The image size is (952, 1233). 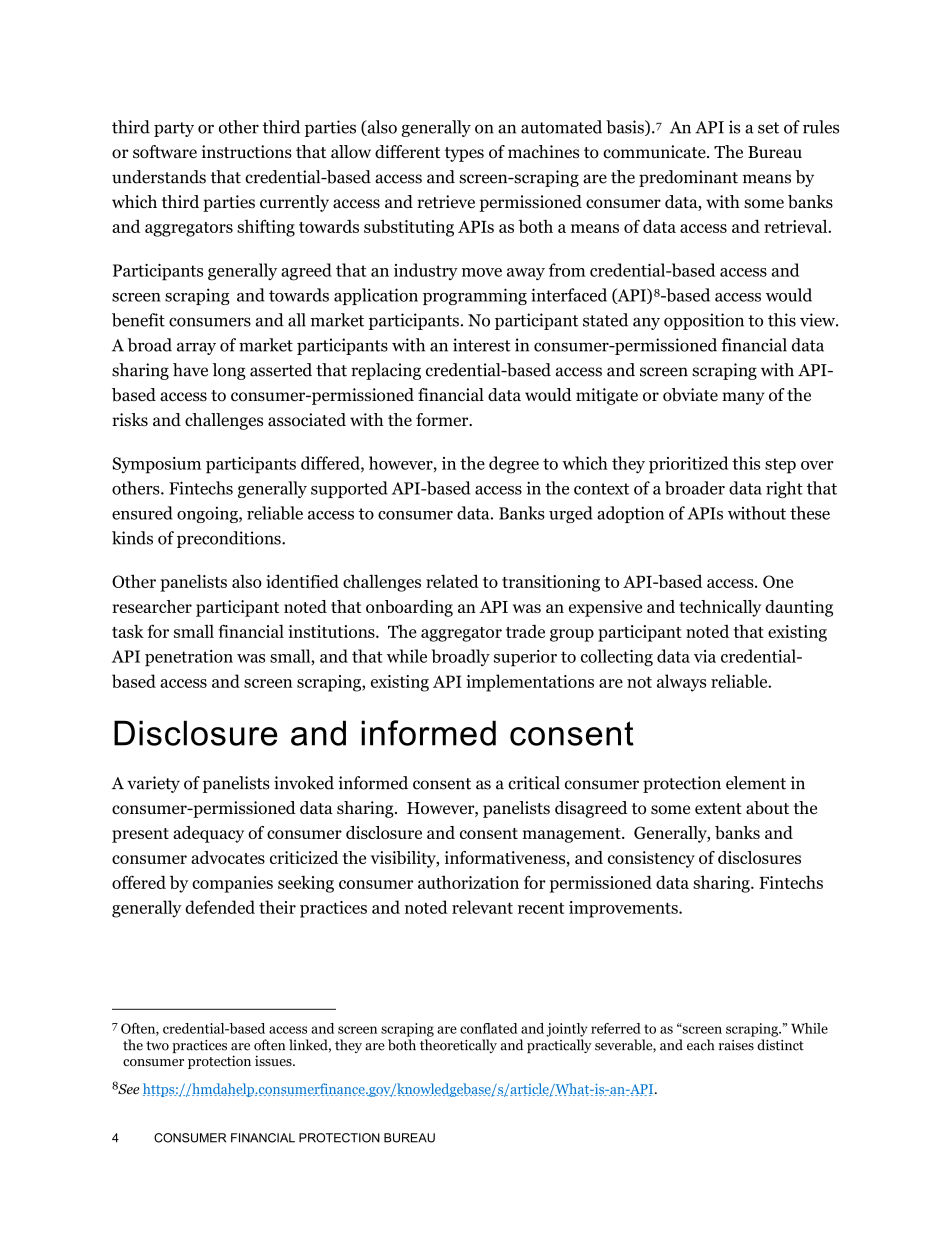 I want to click on set, so click(x=768, y=128).
